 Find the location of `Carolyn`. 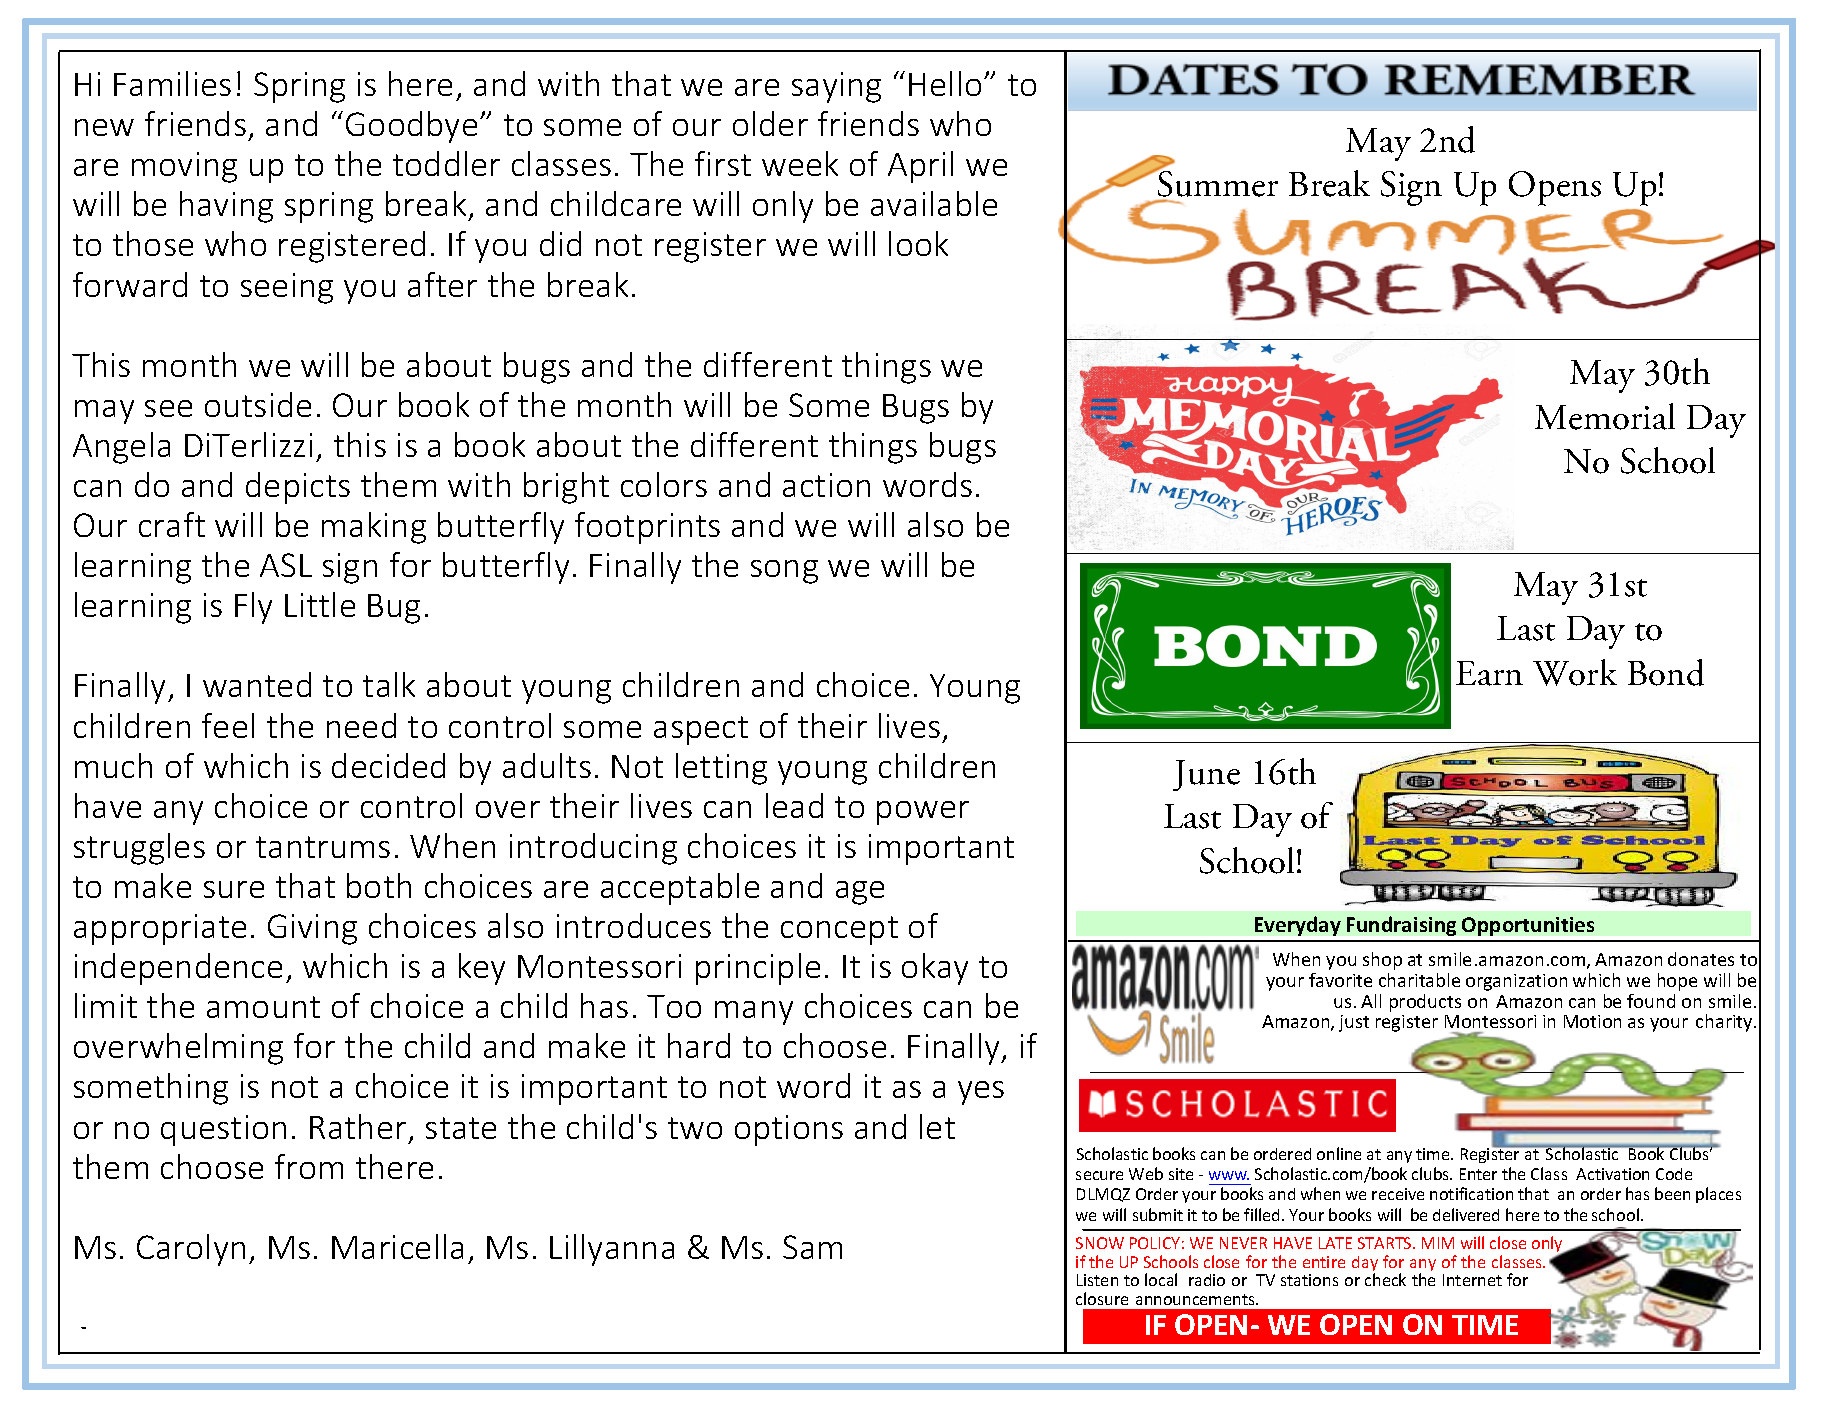

Carolyn is located at coordinates (191, 1250).
